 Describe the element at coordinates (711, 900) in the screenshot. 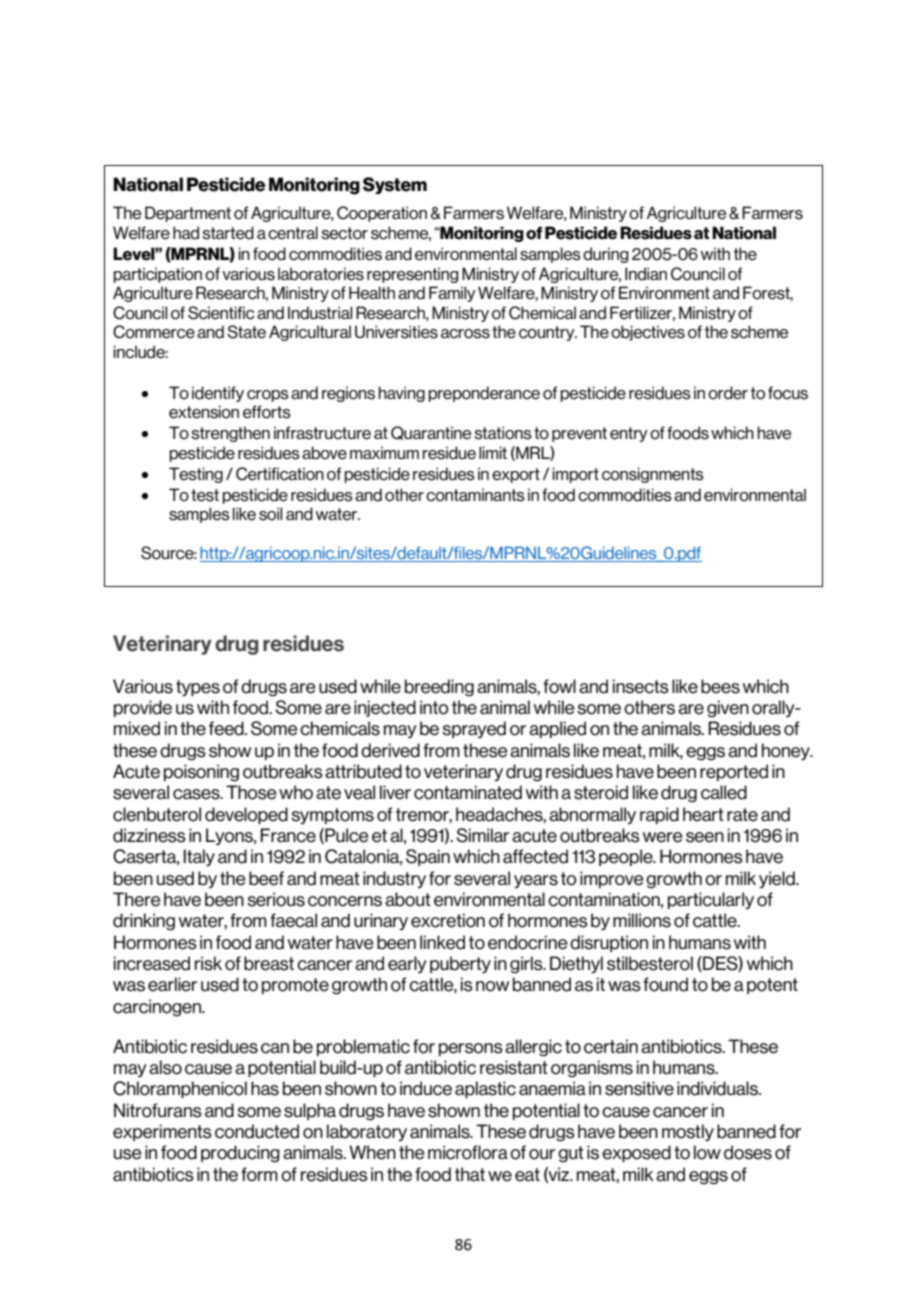

I see `particularly` at that location.
